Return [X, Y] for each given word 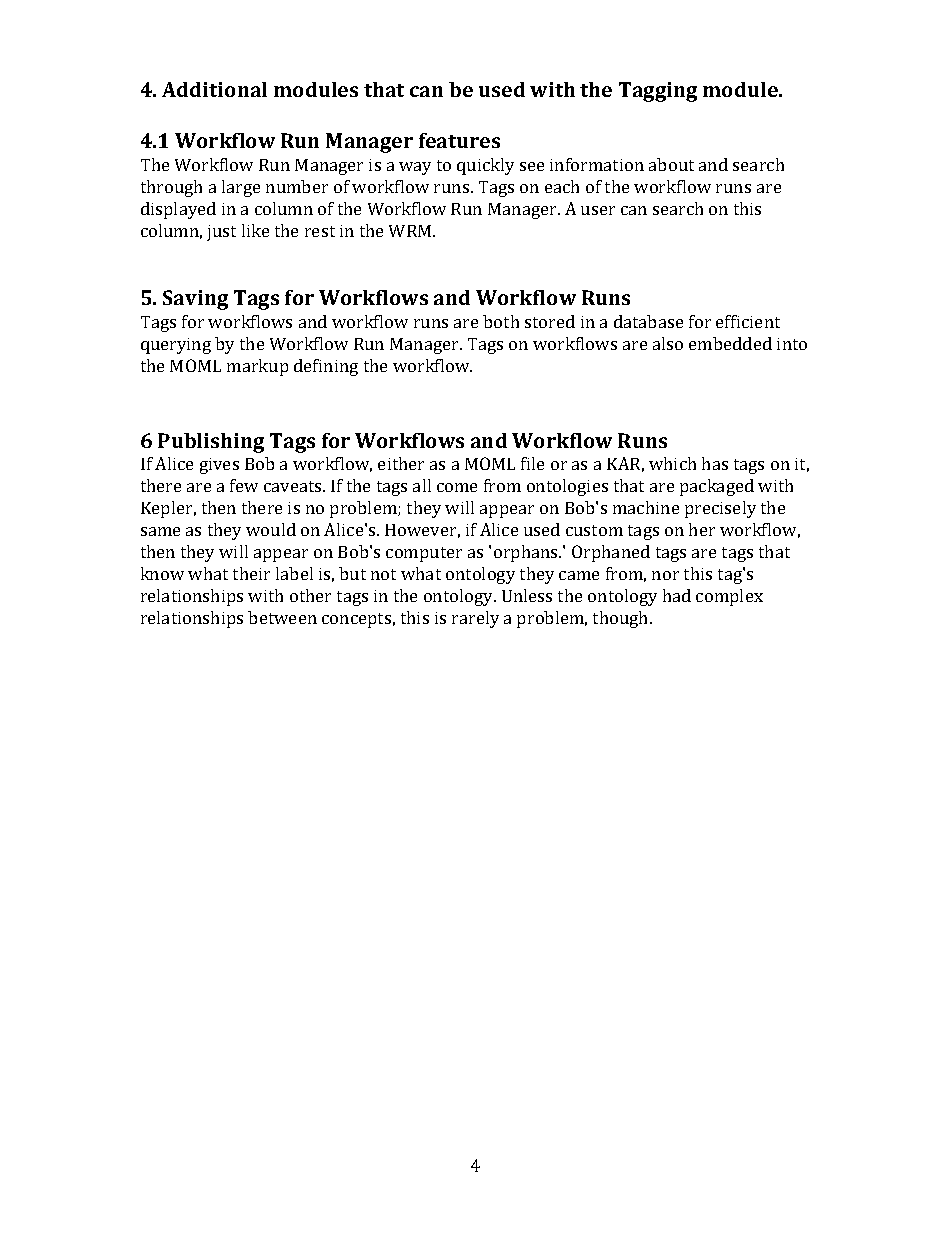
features [459, 140]
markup [257, 367]
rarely [475, 619]
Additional [214, 89]
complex [729, 597]
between [282, 617]
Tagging [658, 92]
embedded [730, 343]
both [501, 321]
